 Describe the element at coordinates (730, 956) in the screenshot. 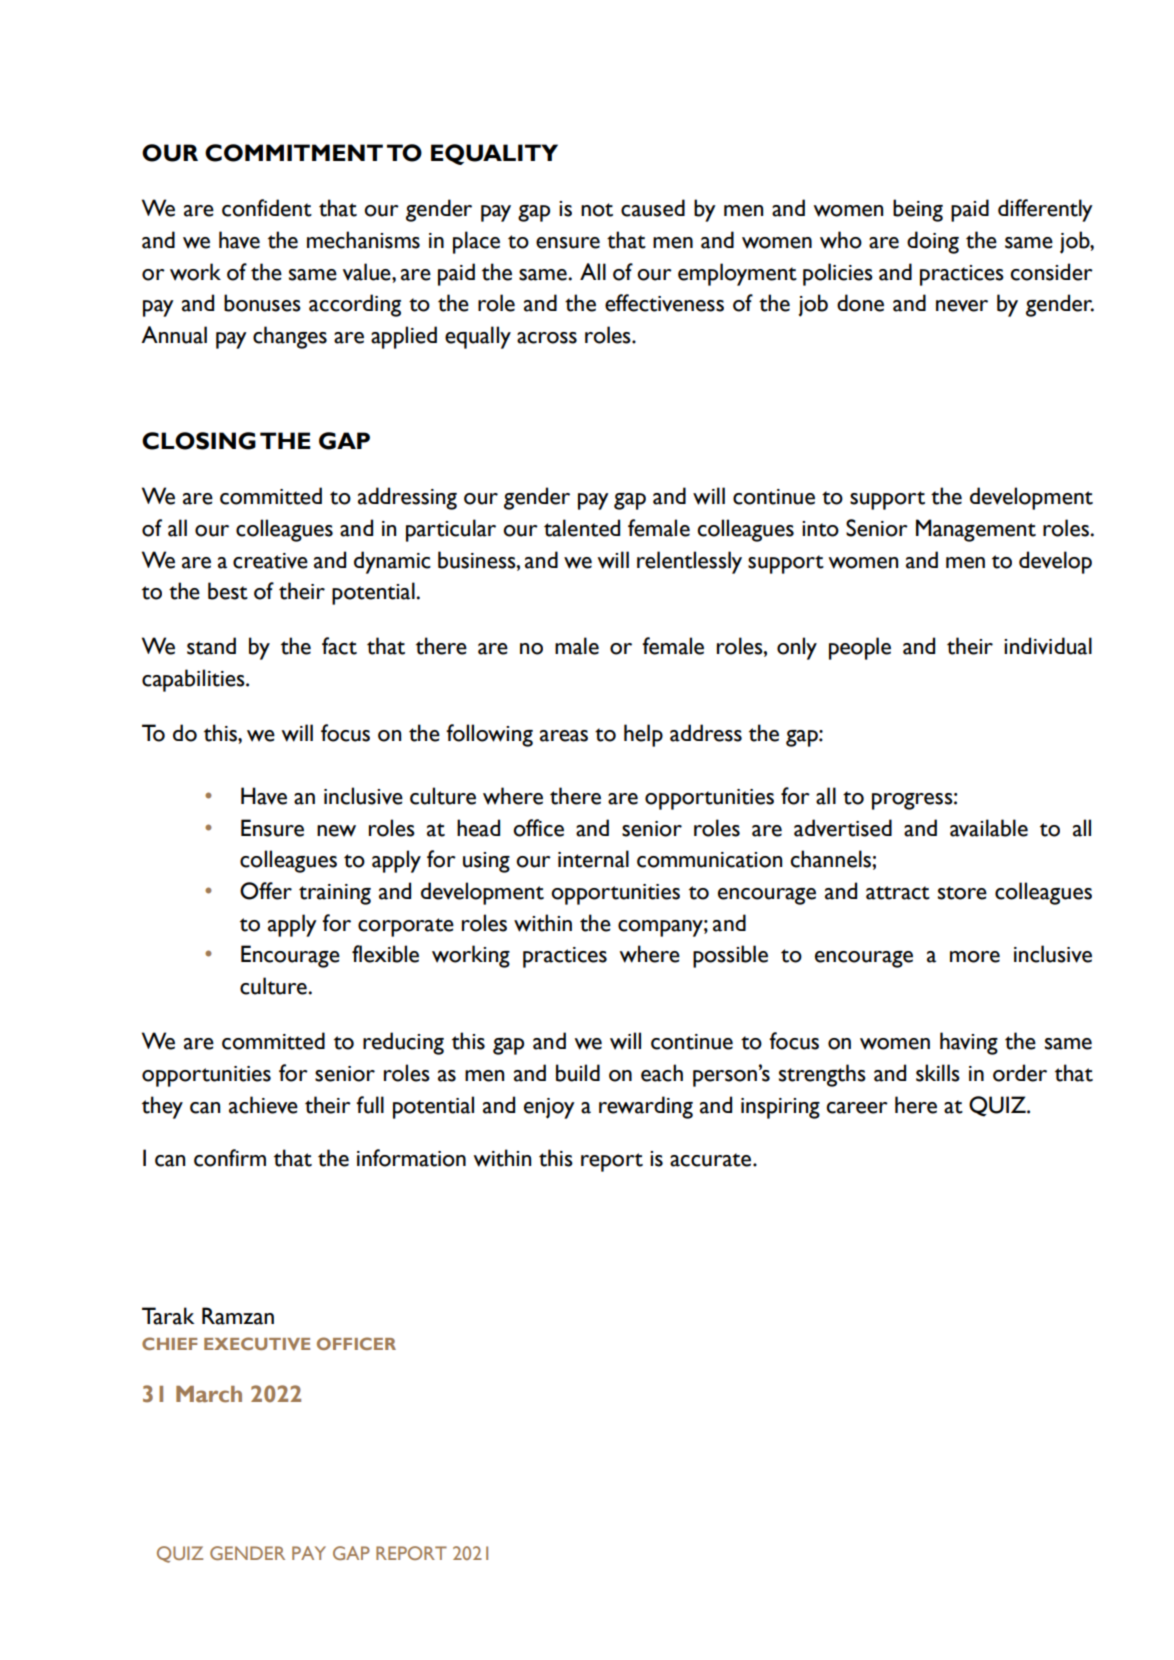

I see `possible` at that location.
